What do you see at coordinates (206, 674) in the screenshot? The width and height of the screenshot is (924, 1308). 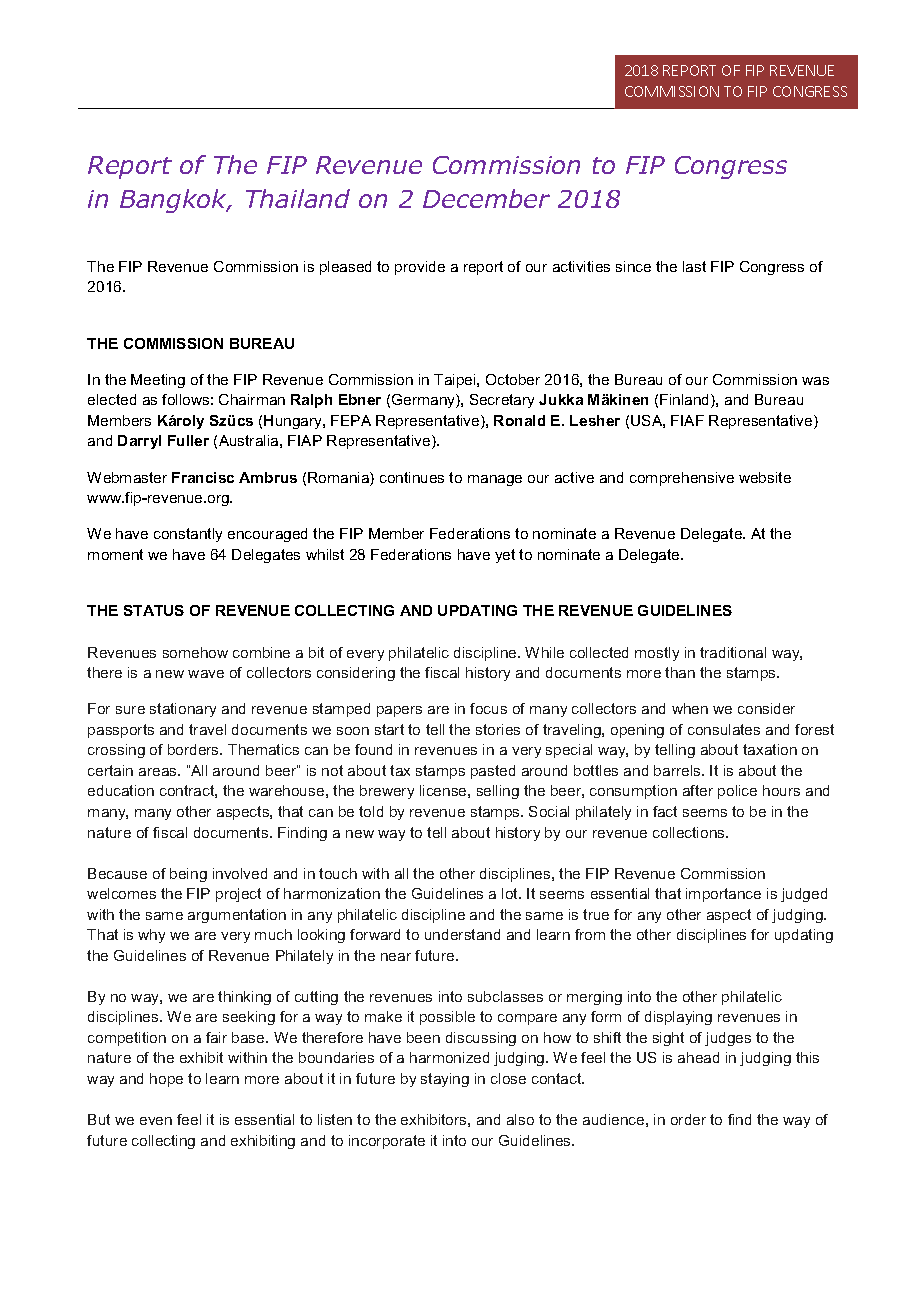 I see `wave` at bounding box center [206, 674].
